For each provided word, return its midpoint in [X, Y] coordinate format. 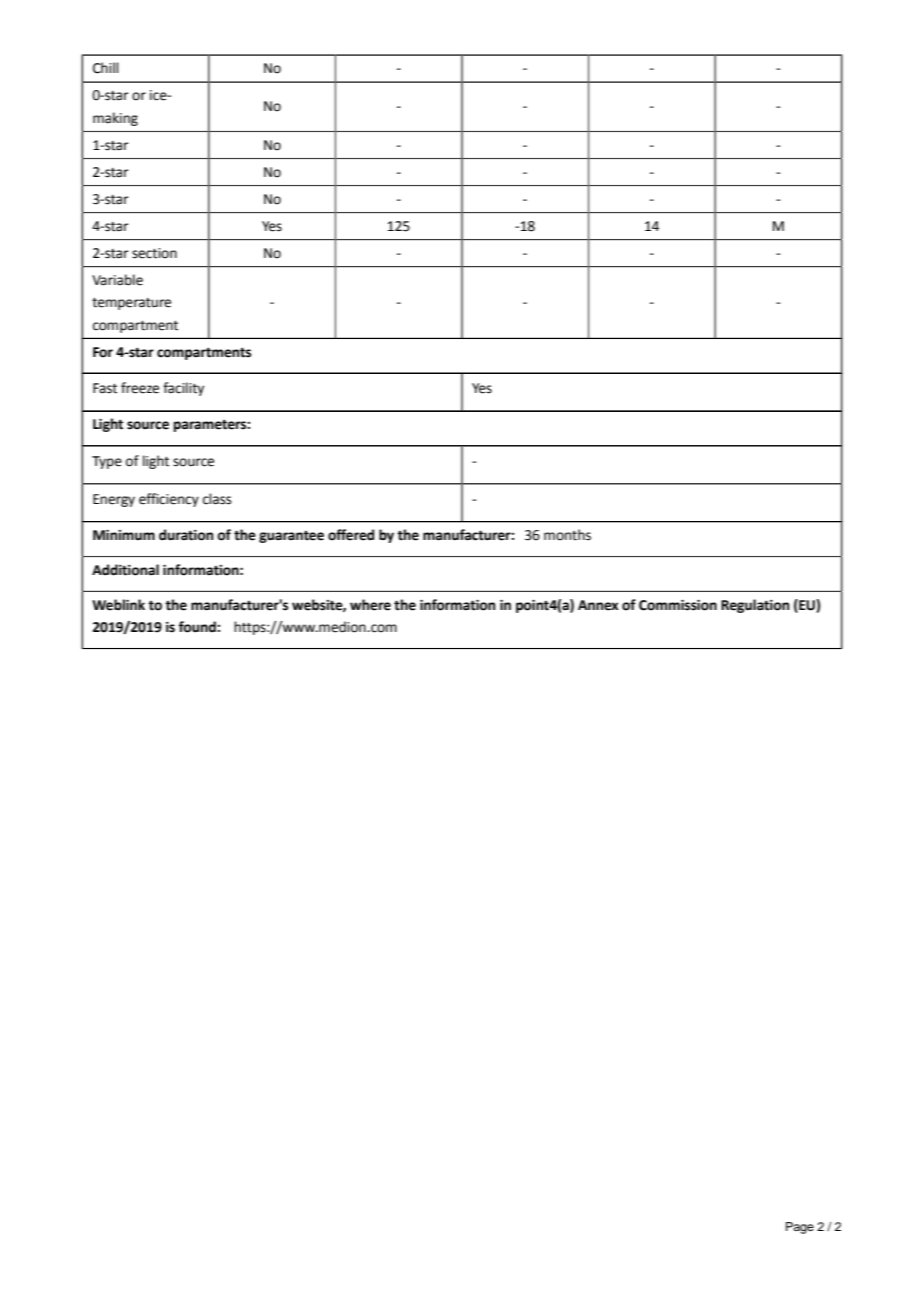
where [370, 605]
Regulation [755, 606]
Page [800, 1228]
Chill [106, 68]
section [154, 253]
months [567, 535]
